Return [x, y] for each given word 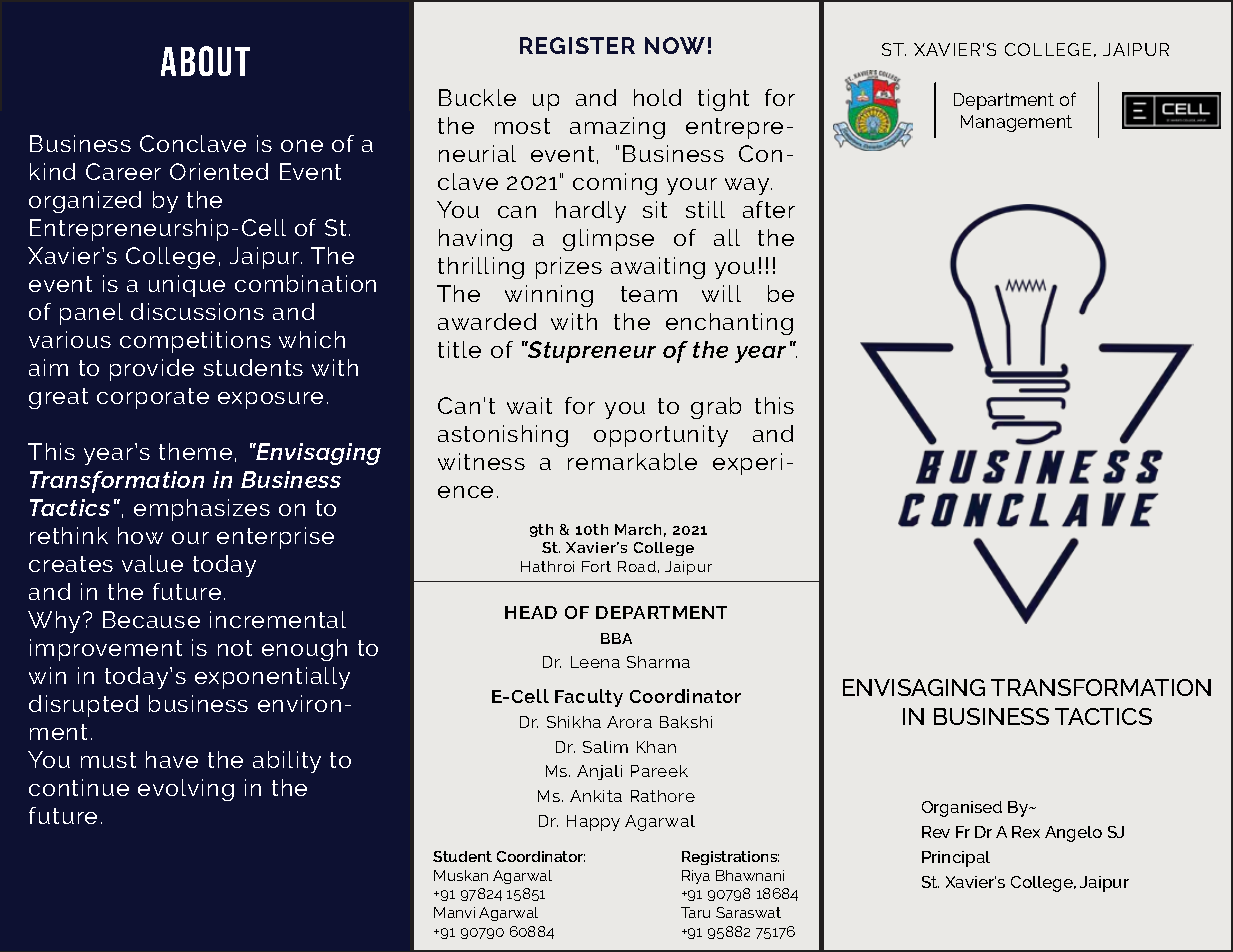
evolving [186, 790]
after [769, 209]
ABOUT [205, 61]
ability [287, 762]
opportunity [661, 436]
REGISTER [577, 45]
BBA [616, 638]
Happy [593, 823]
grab [716, 408]
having [475, 240]
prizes [569, 268]
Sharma [658, 662]
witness [481, 461]
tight [723, 100]
